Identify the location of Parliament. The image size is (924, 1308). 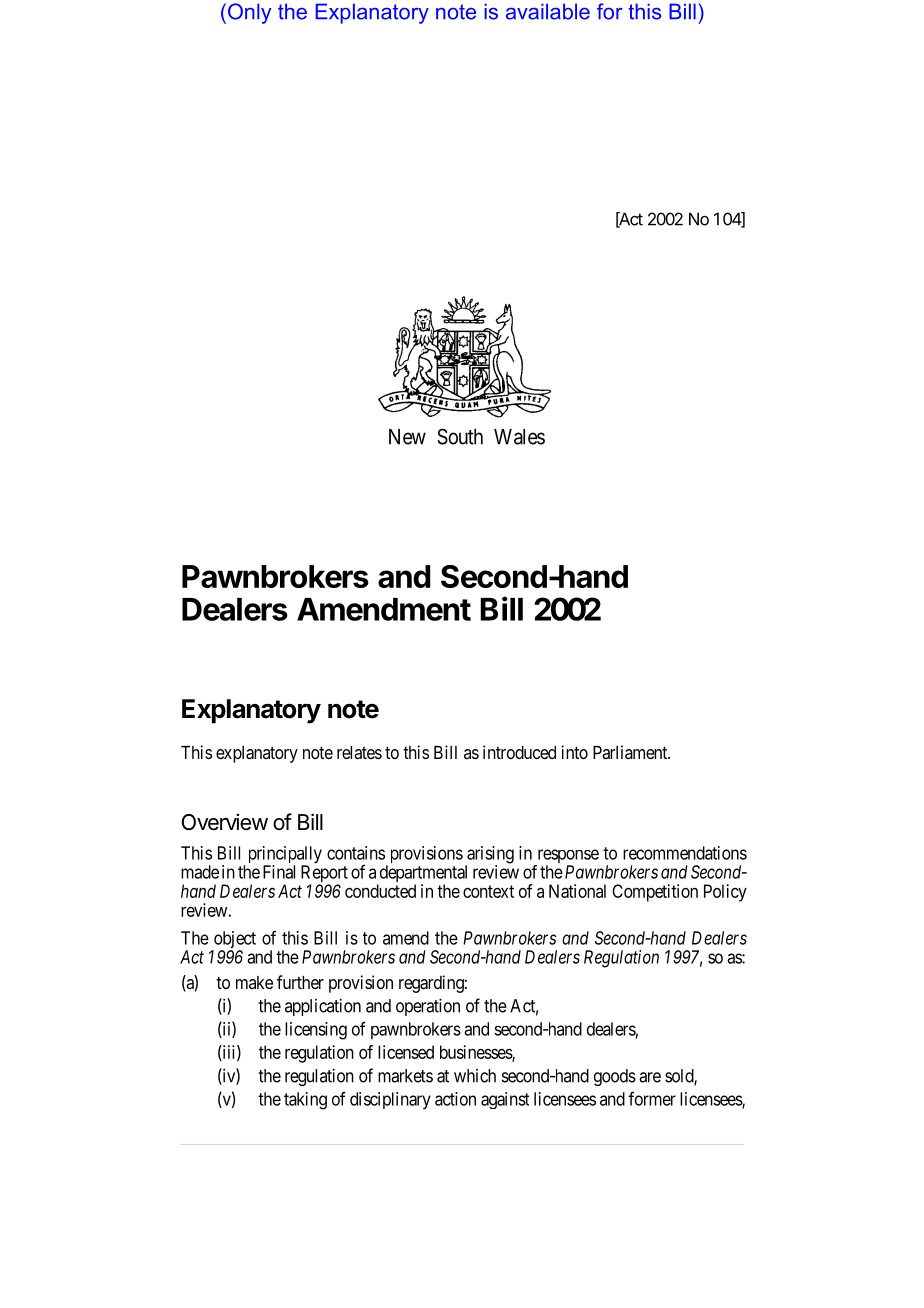
(631, 752).
